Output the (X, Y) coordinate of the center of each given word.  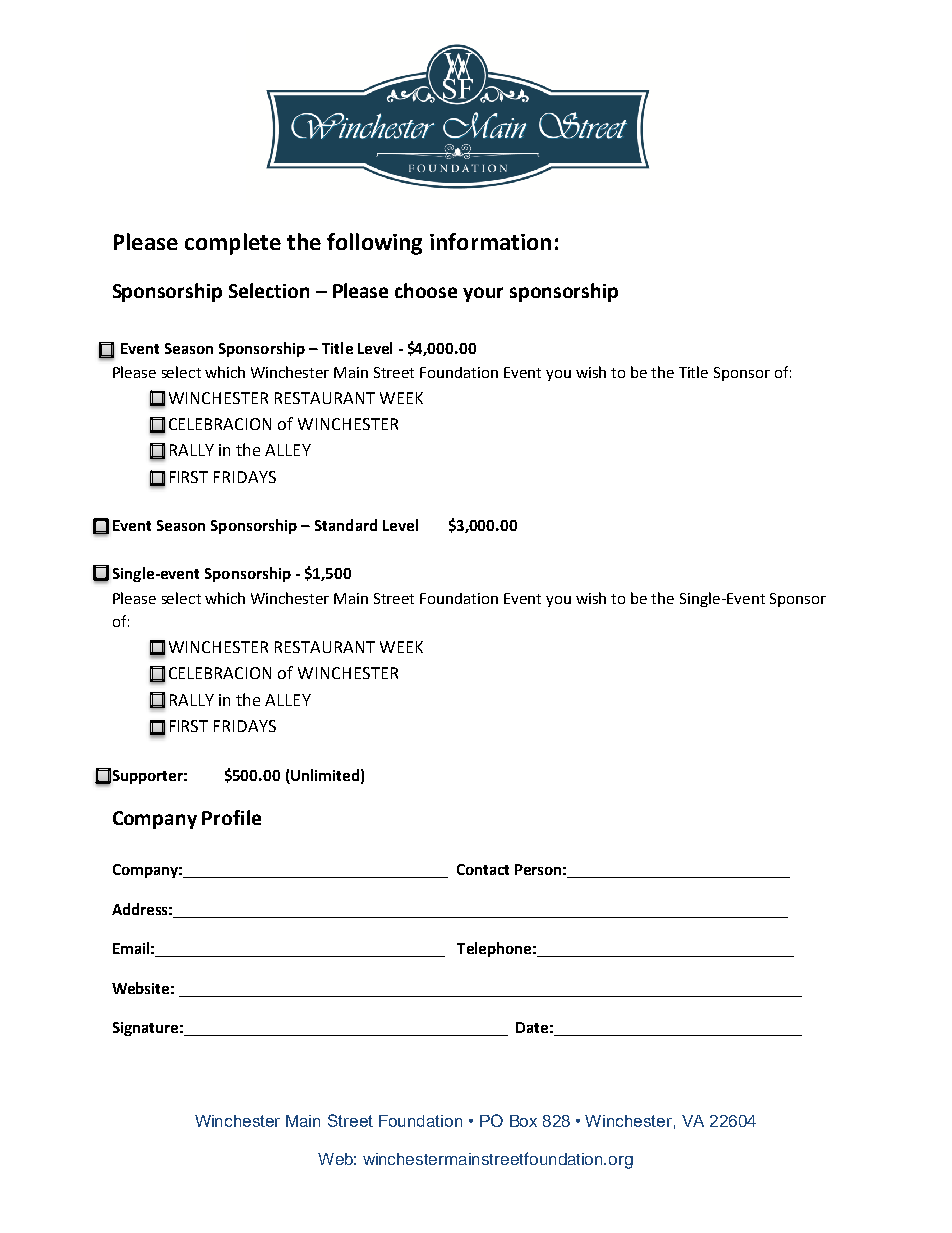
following (374, 244)
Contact (483, 869)
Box (523, 1121)
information (490, 241)
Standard (346, 525)
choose (426, 290)
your (483, 294)
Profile (231, 817)
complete (233, 244)
